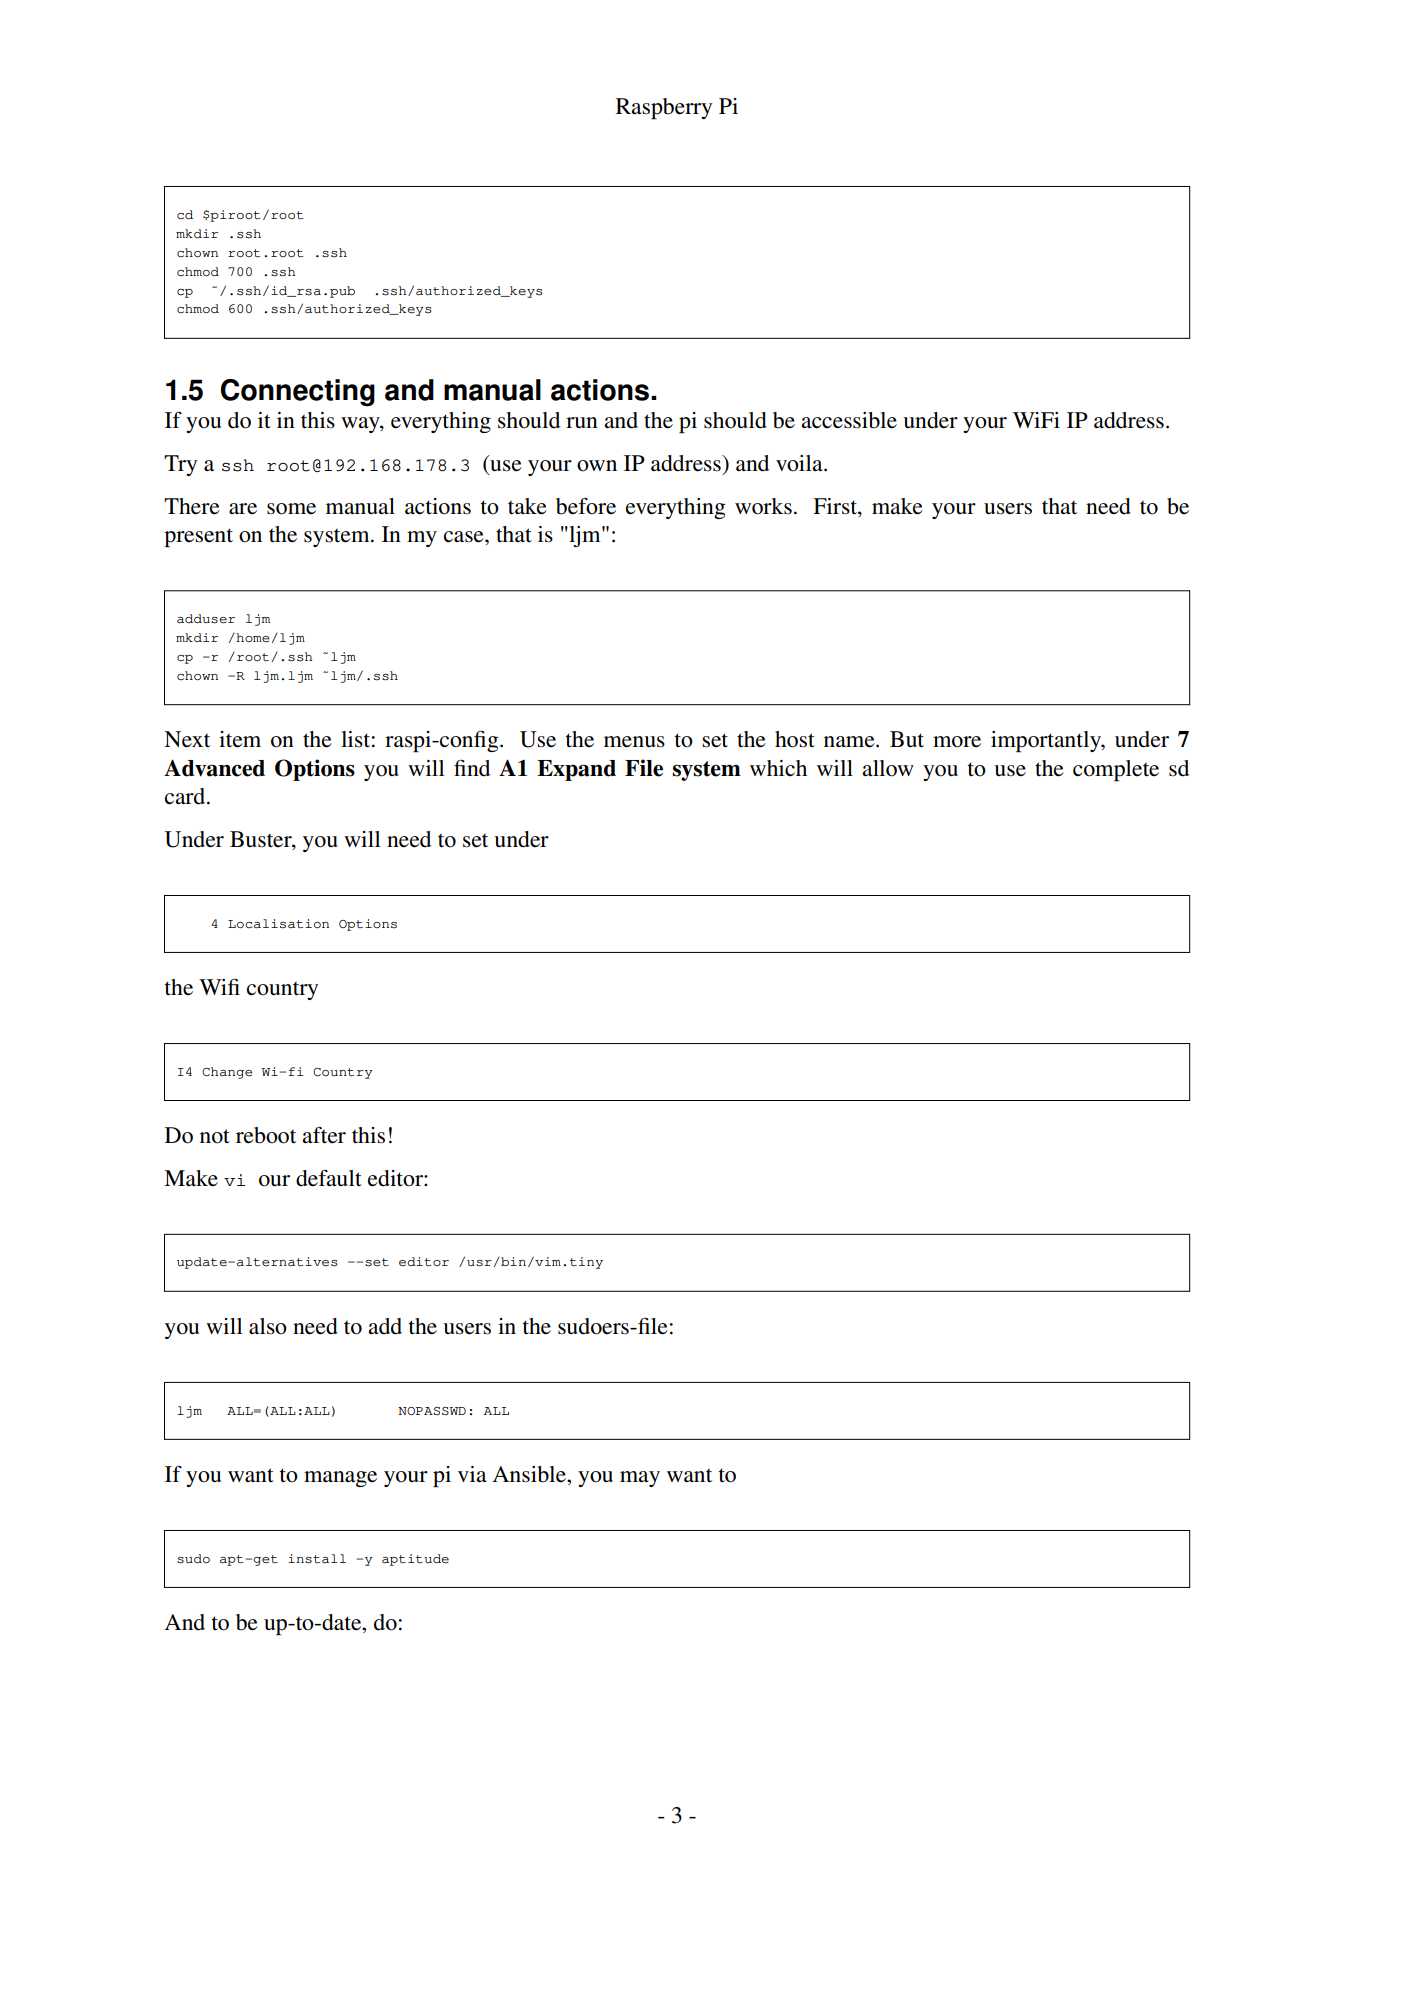 Image resolution: width=1412 pixels, height=1998 pixels. What do you see at coordinates (664, 108) in the screenshot?
I see `Raspberry` at bounding box center [664, 108].
